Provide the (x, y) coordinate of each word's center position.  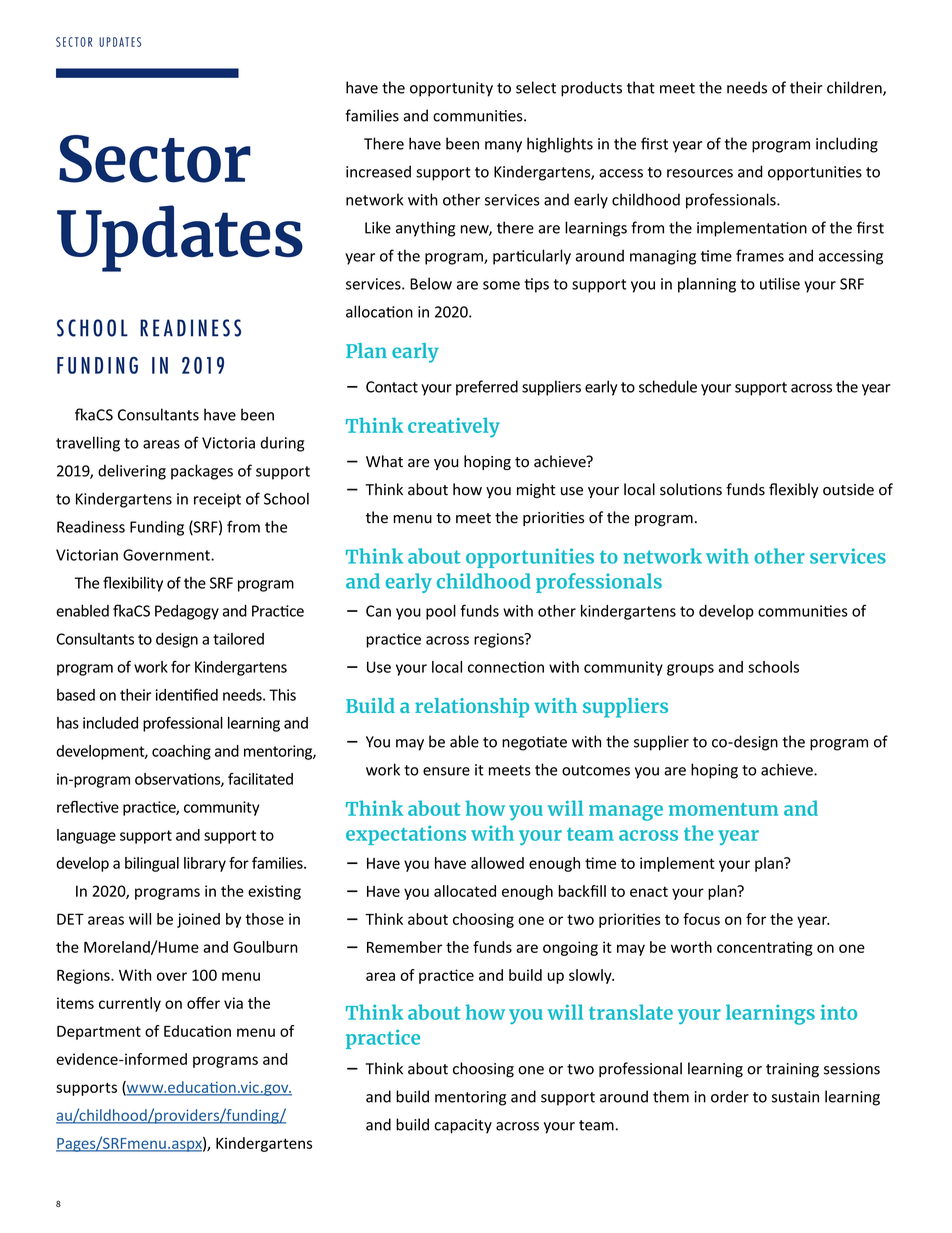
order (730, 1096)
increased (378, 171)
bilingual (152, 864)
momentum (723, 809)
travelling (88, 444)
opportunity (451, 89)
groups (690, 670)
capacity (463, 1126)
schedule (668, 386)
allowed (497, 863)
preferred (487, 388)
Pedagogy (187, 612)
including (847, 145)
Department (99, 1033)
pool (441, 612)
